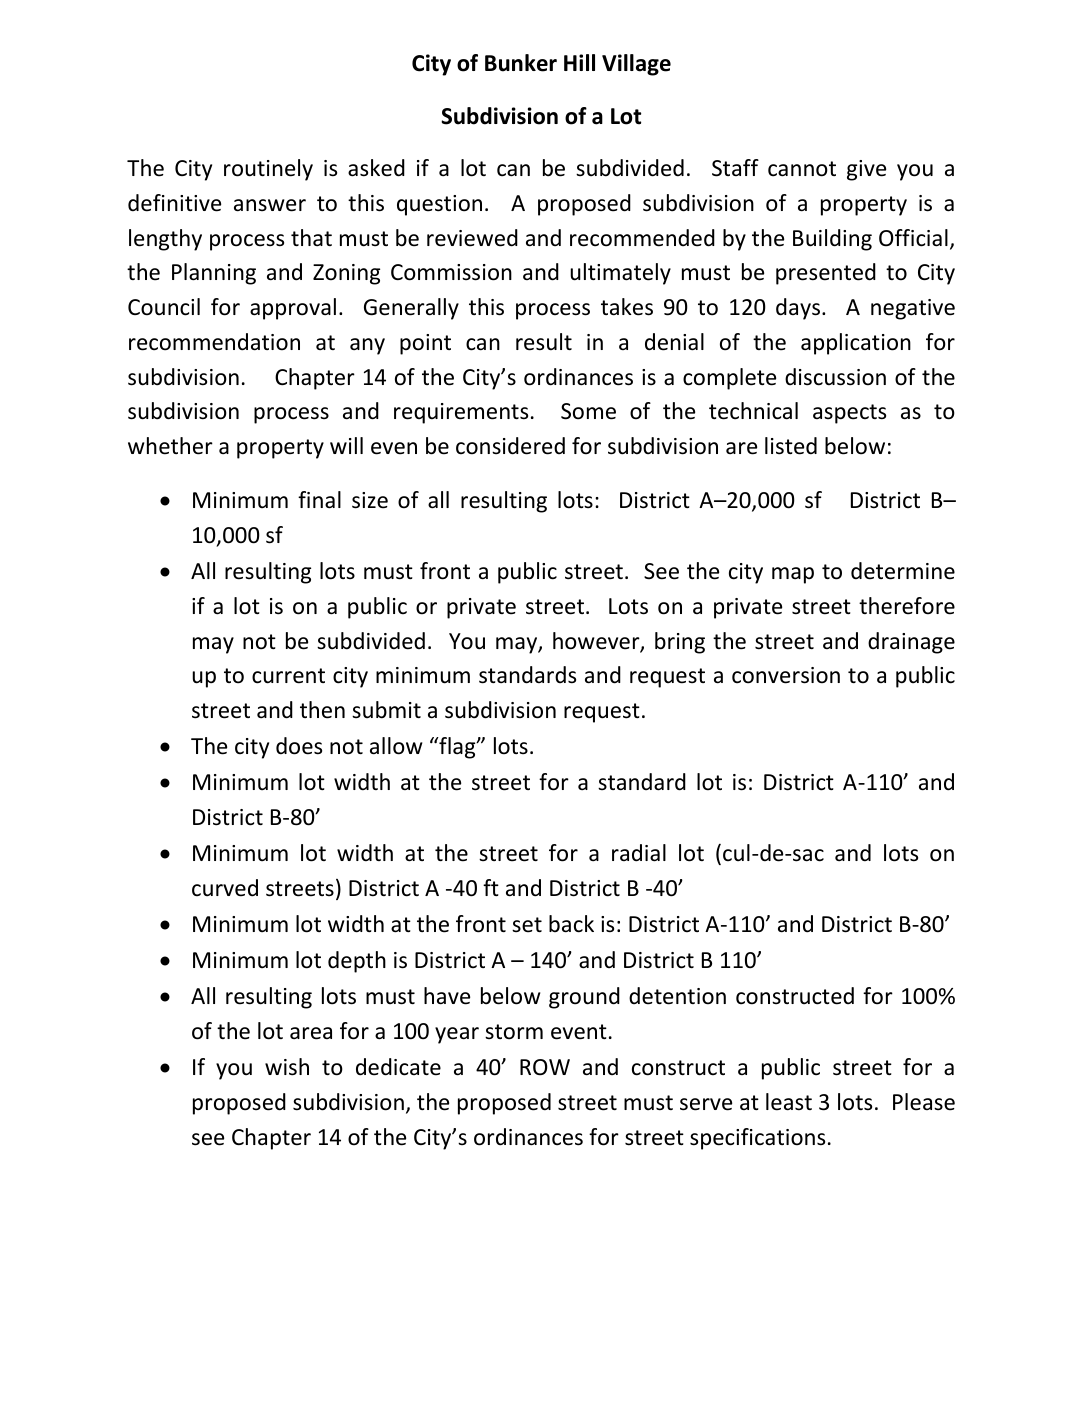  Describe the element at coordinates (287, 1067) in the screenshot. I see `wish` at that location.
